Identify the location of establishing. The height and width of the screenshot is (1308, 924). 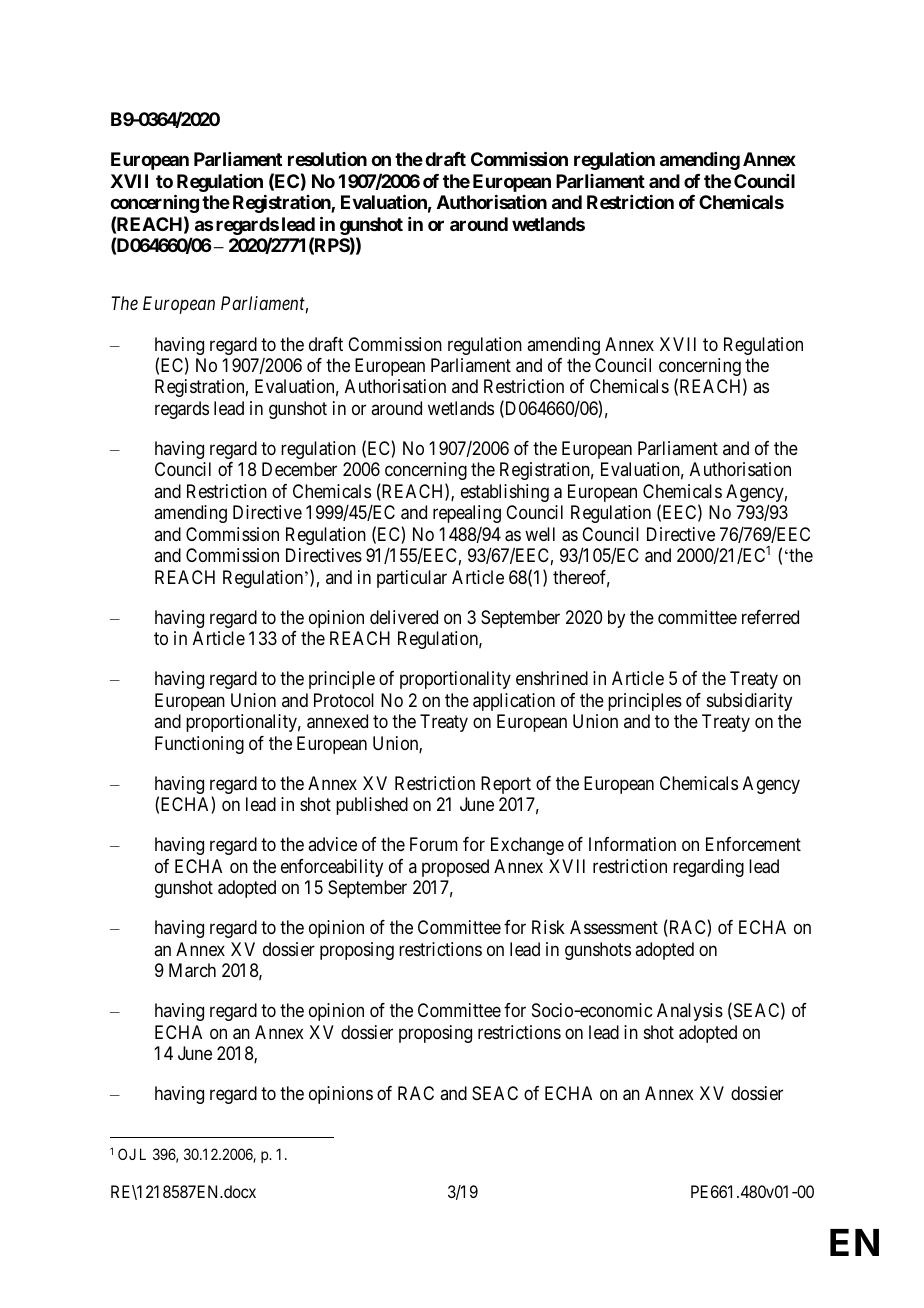
(505, 493).
